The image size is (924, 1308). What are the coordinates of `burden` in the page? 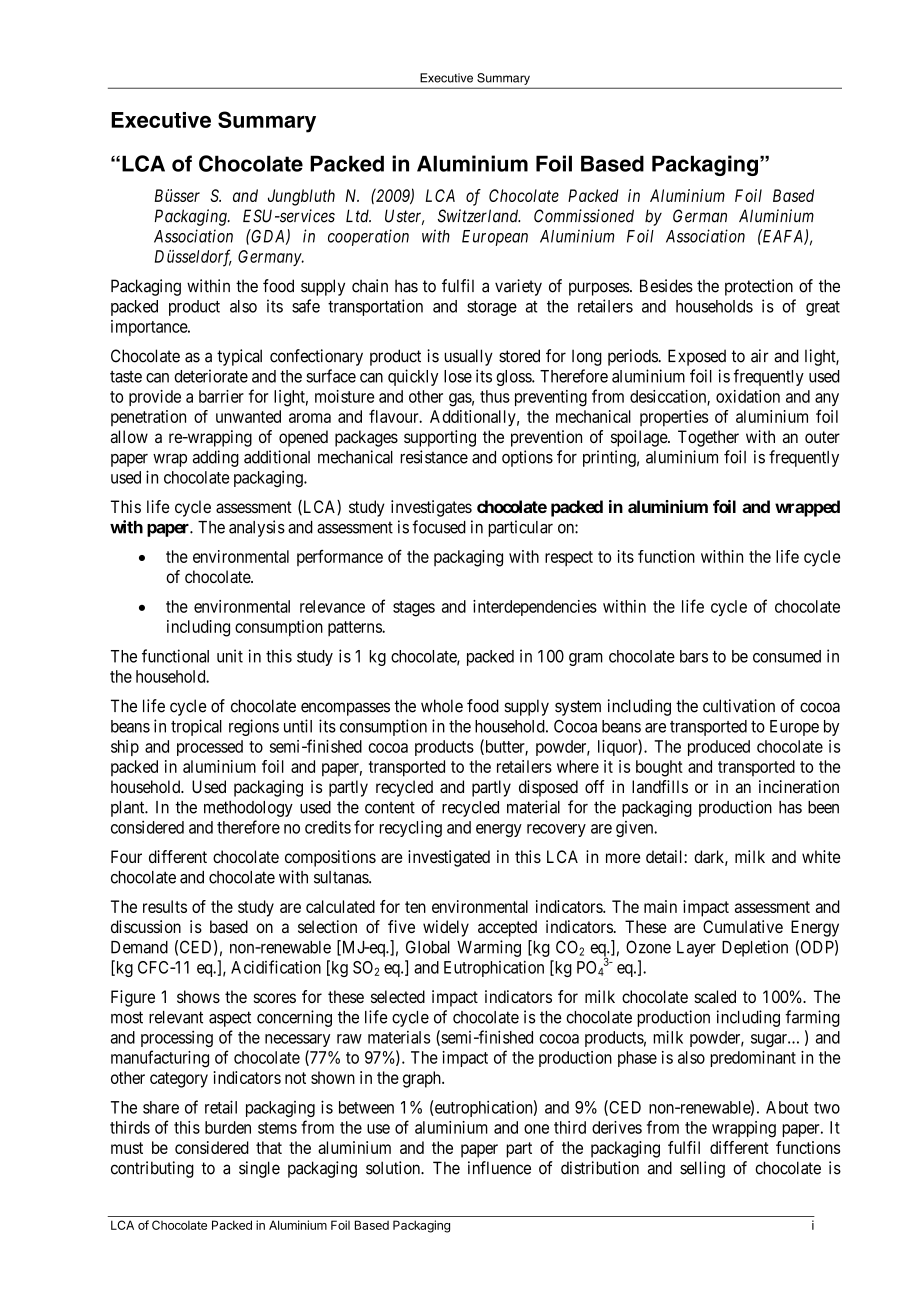 It's located at (228, 1127).
